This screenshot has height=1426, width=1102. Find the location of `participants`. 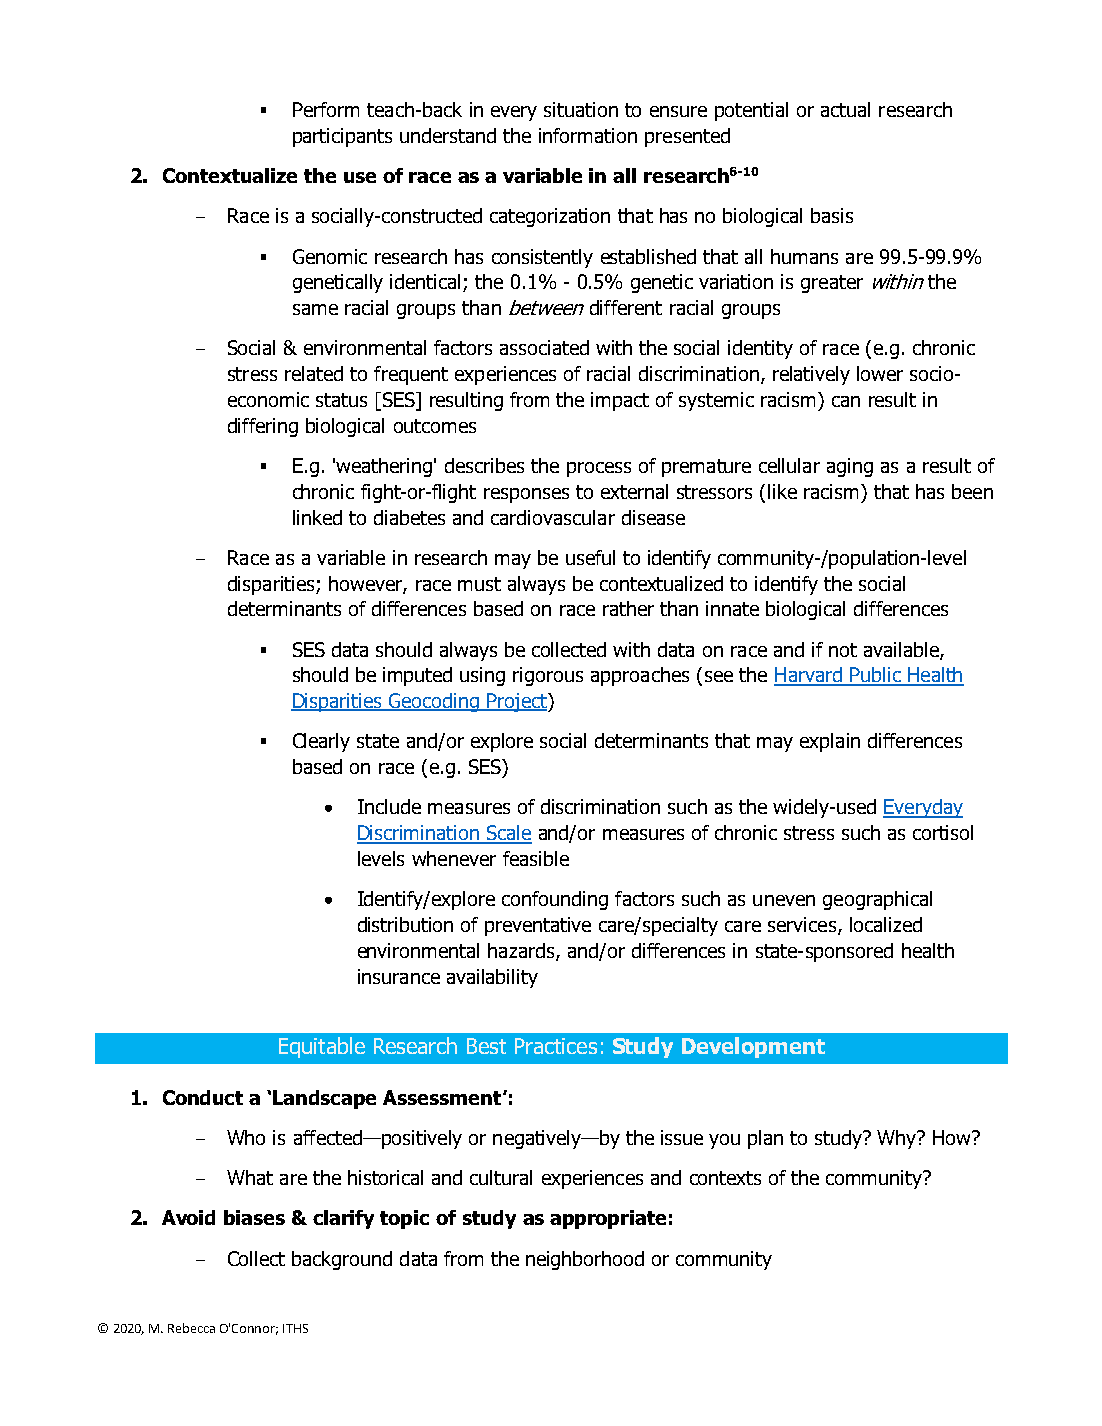

participants is located at coordinates (342, 137).
